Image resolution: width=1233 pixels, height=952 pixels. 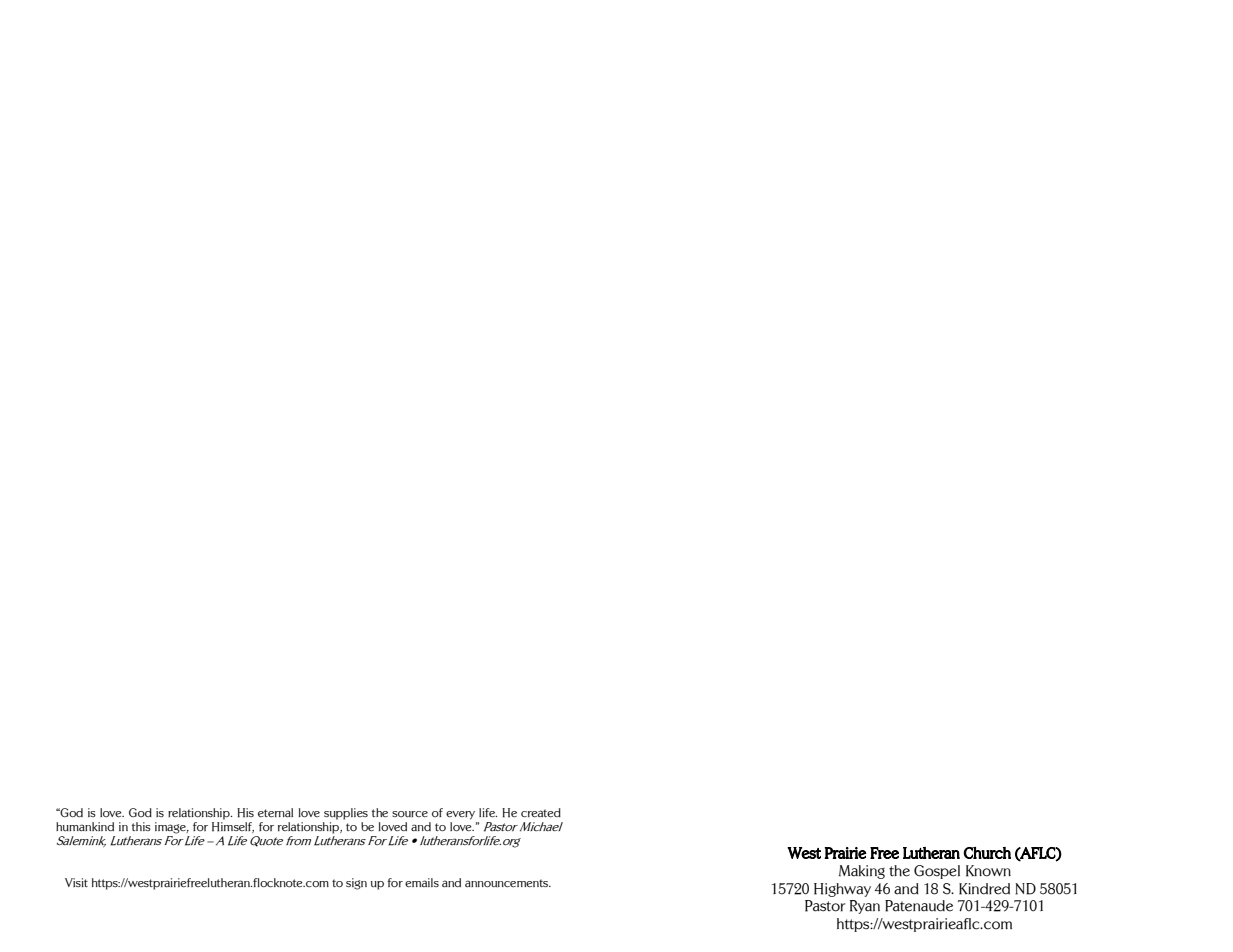 What do you see at coordinates (460, 815) in the image?
I see `every` at bounding box center [460, 815].
